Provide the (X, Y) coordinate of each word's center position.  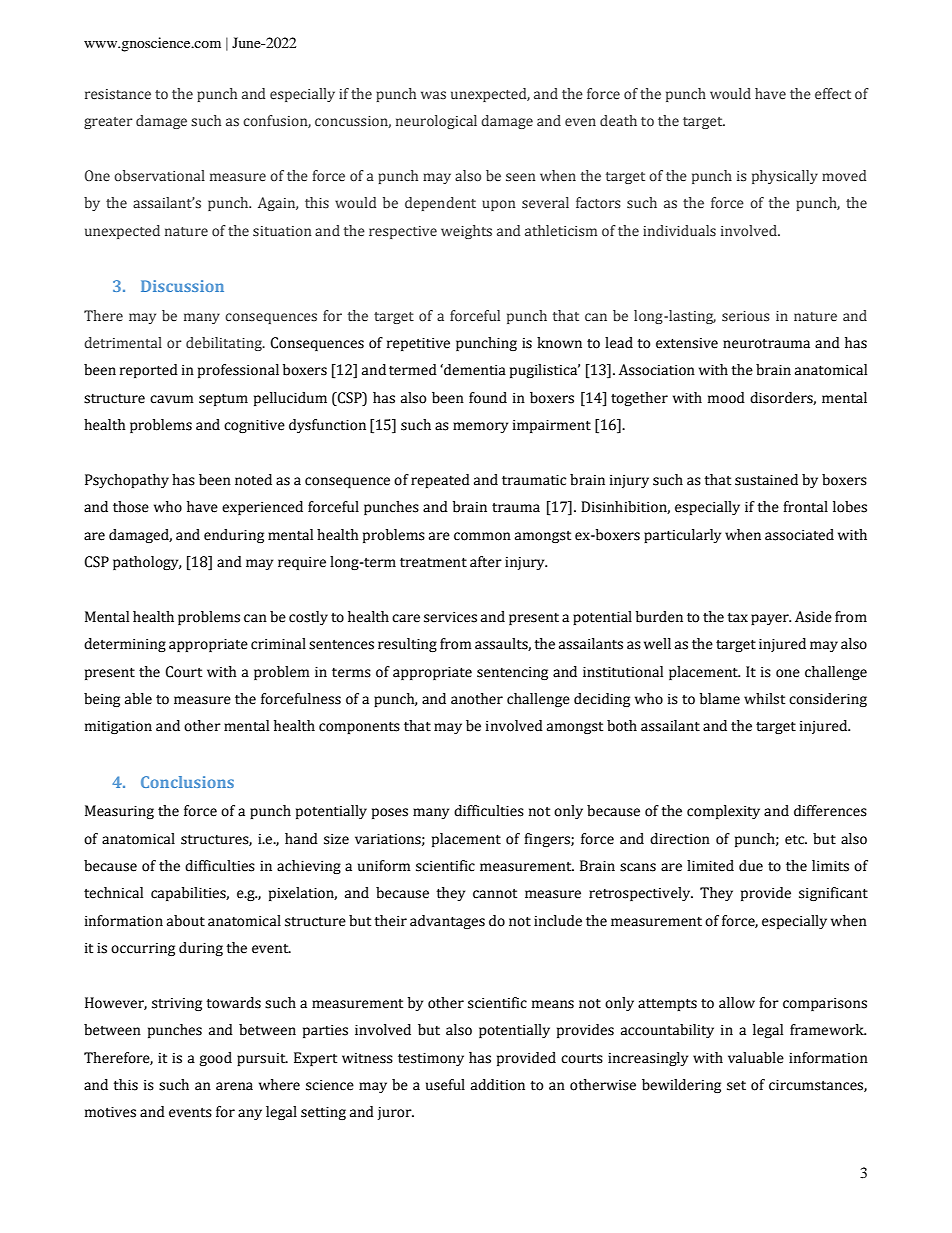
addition (498, 1085)
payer (771, 619)
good (215, 1059)
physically (785, 177)
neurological (436, 122)
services (450, 617)
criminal (278, 644)
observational (159, 176)
